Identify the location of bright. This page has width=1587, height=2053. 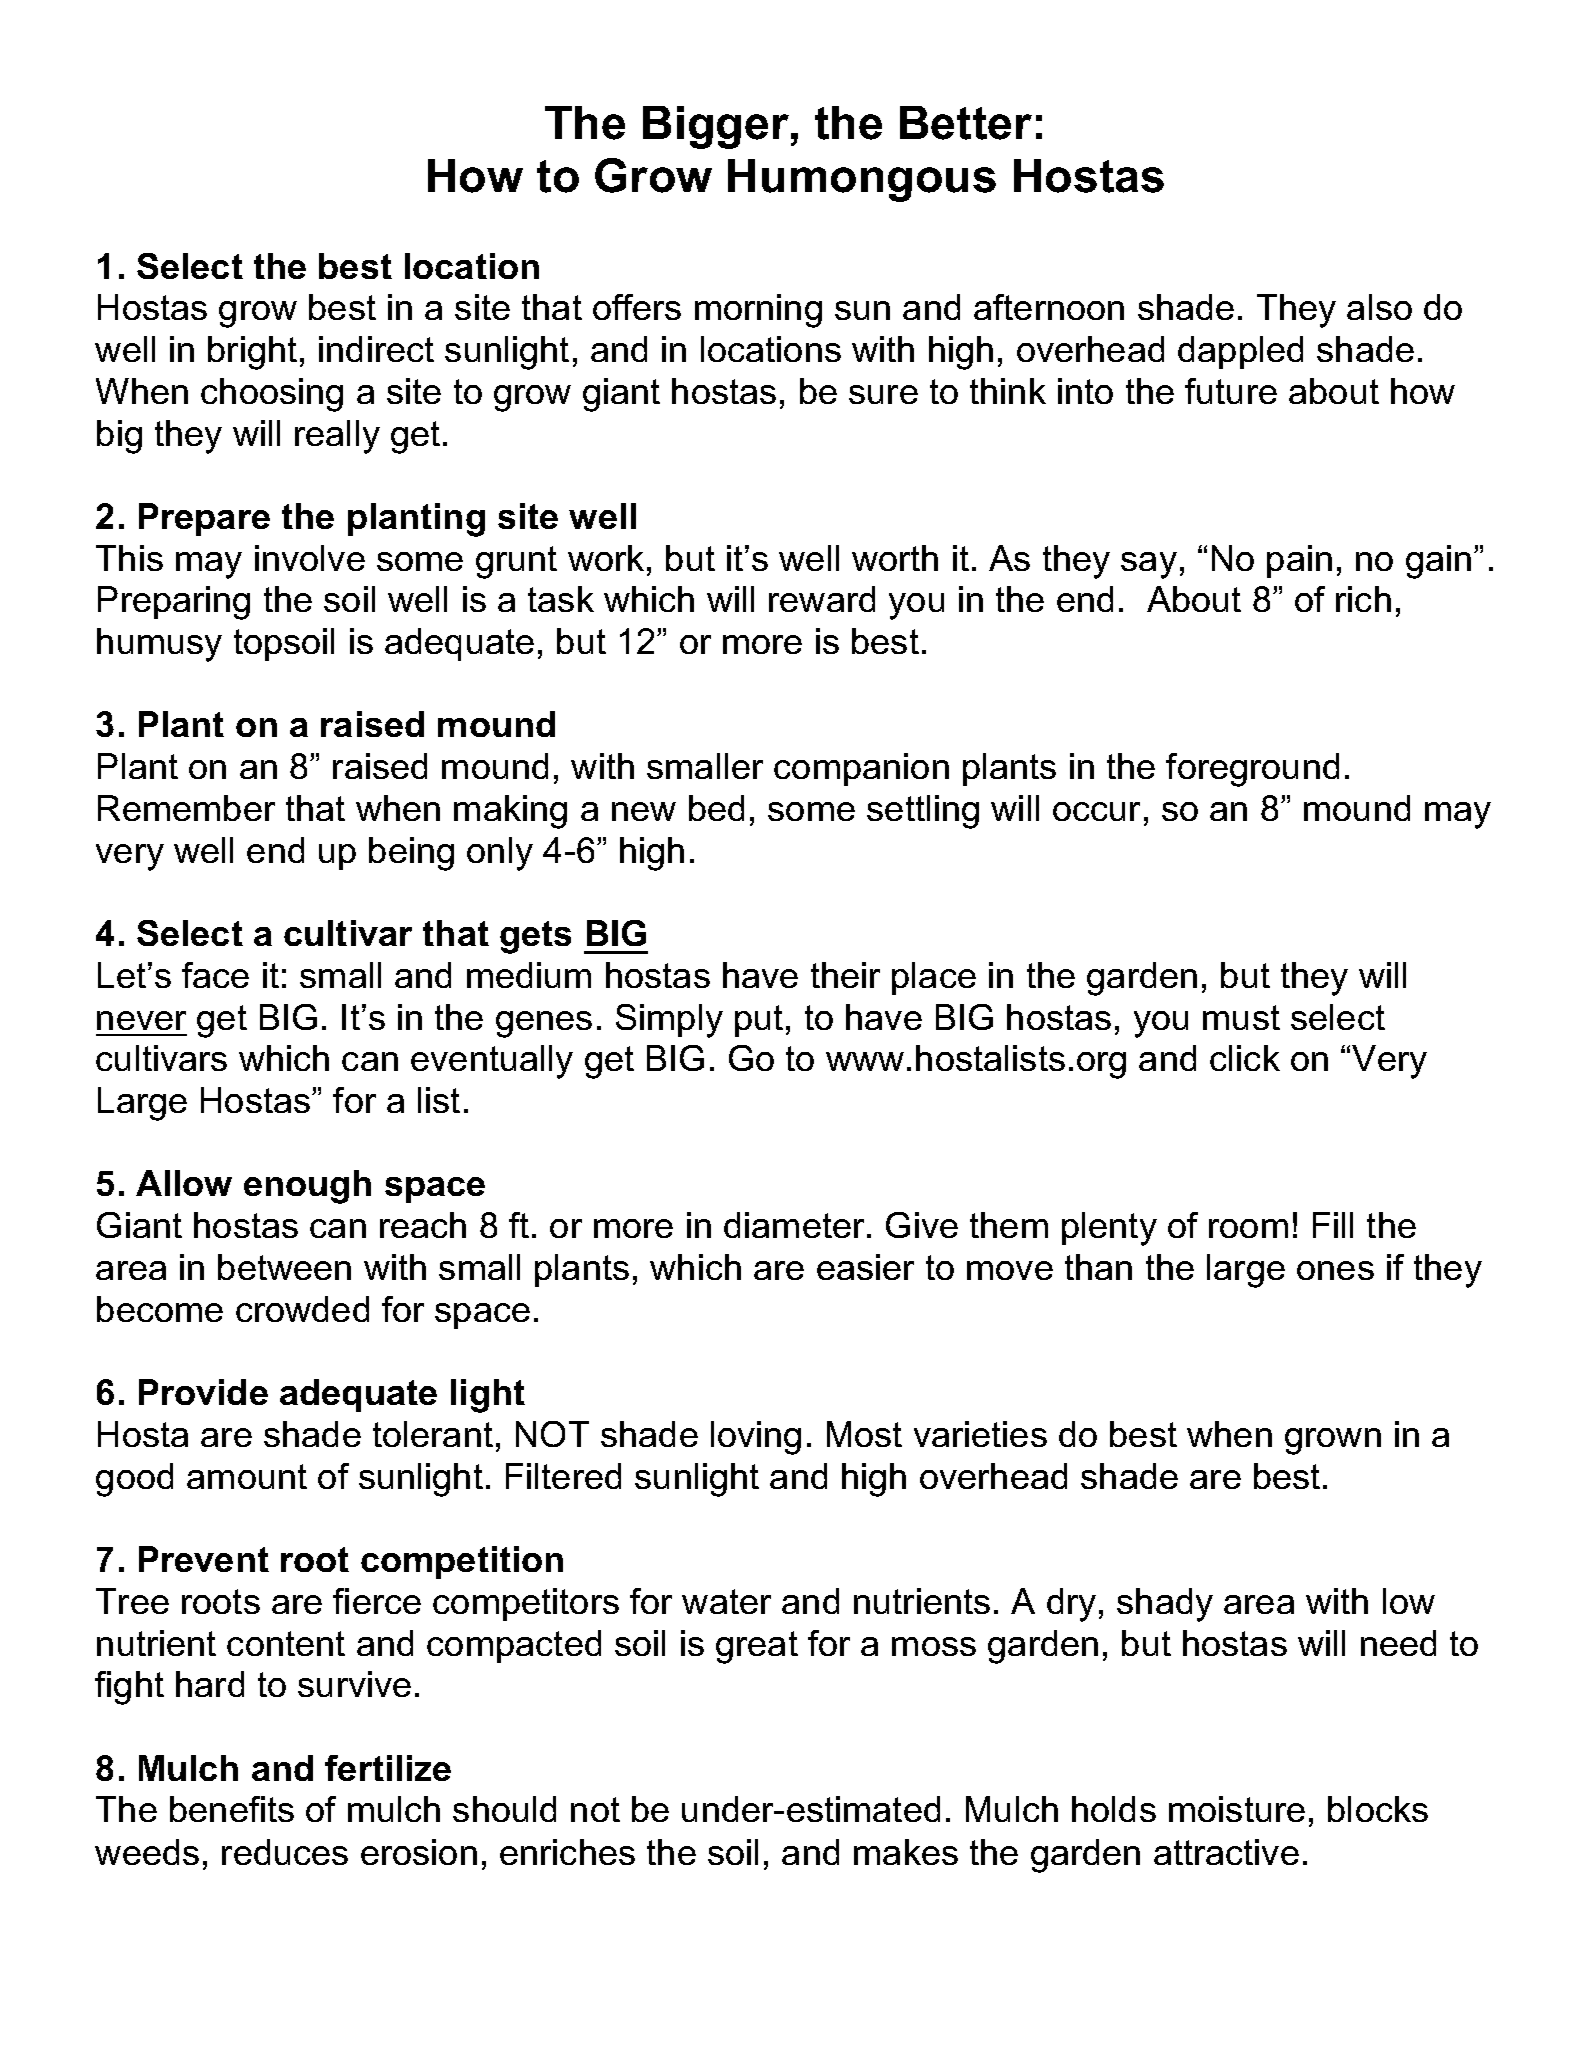
(252, 353).
